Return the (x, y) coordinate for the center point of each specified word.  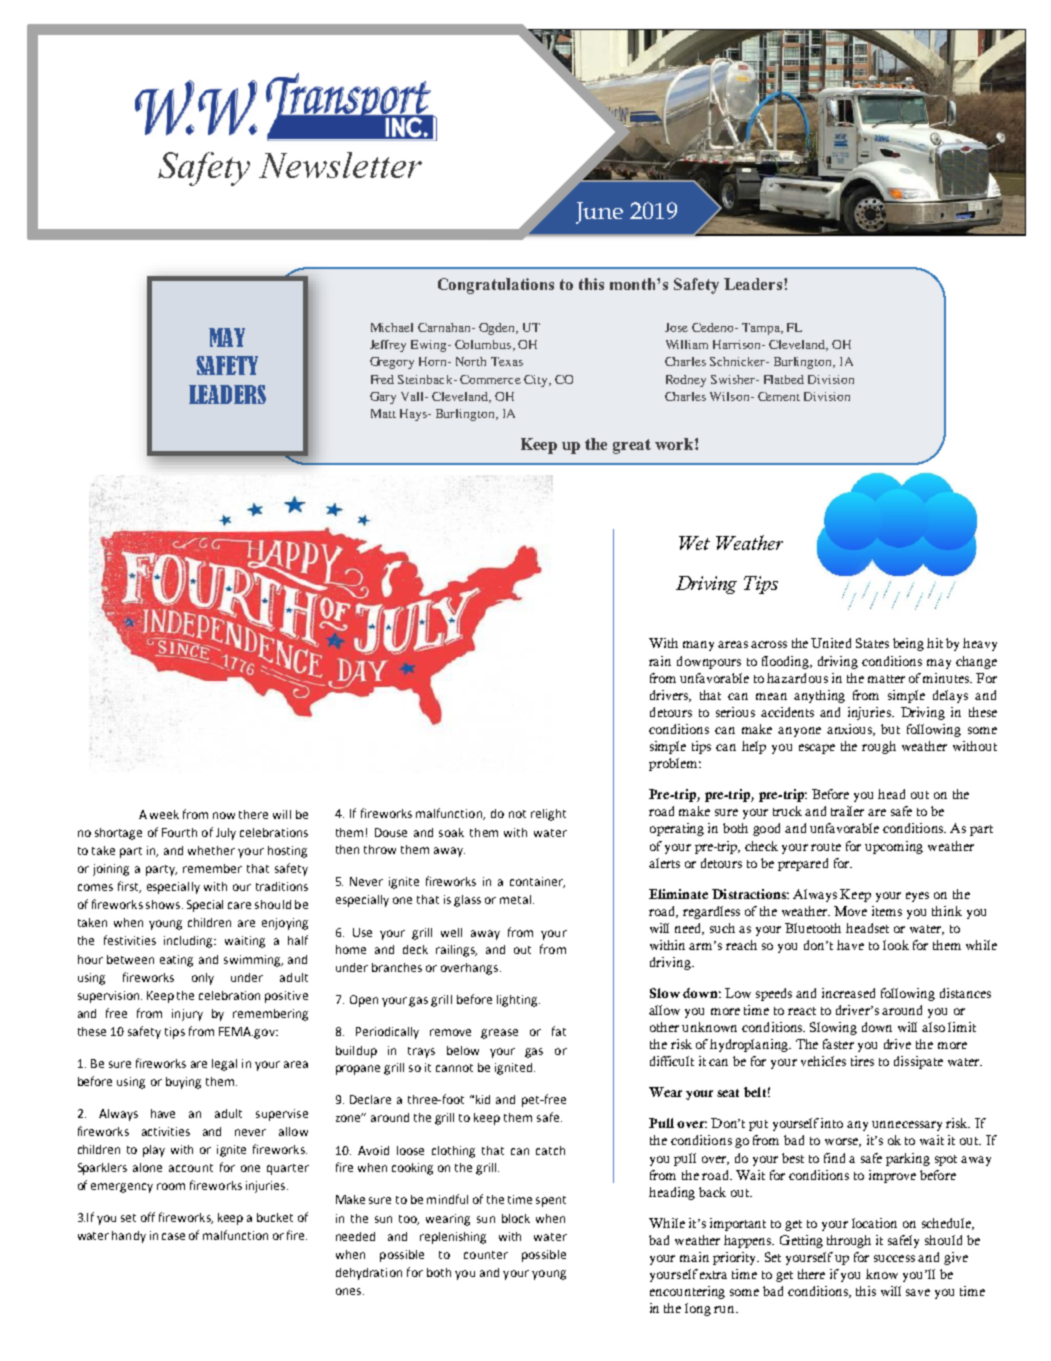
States (872, 643)
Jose (676, 327)
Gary (383, 398)
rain (660, 661)
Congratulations (496, 286)
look (896, 945)
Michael (392, 327)
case (173, 1236)
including (190, 942)
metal (515, 899)
